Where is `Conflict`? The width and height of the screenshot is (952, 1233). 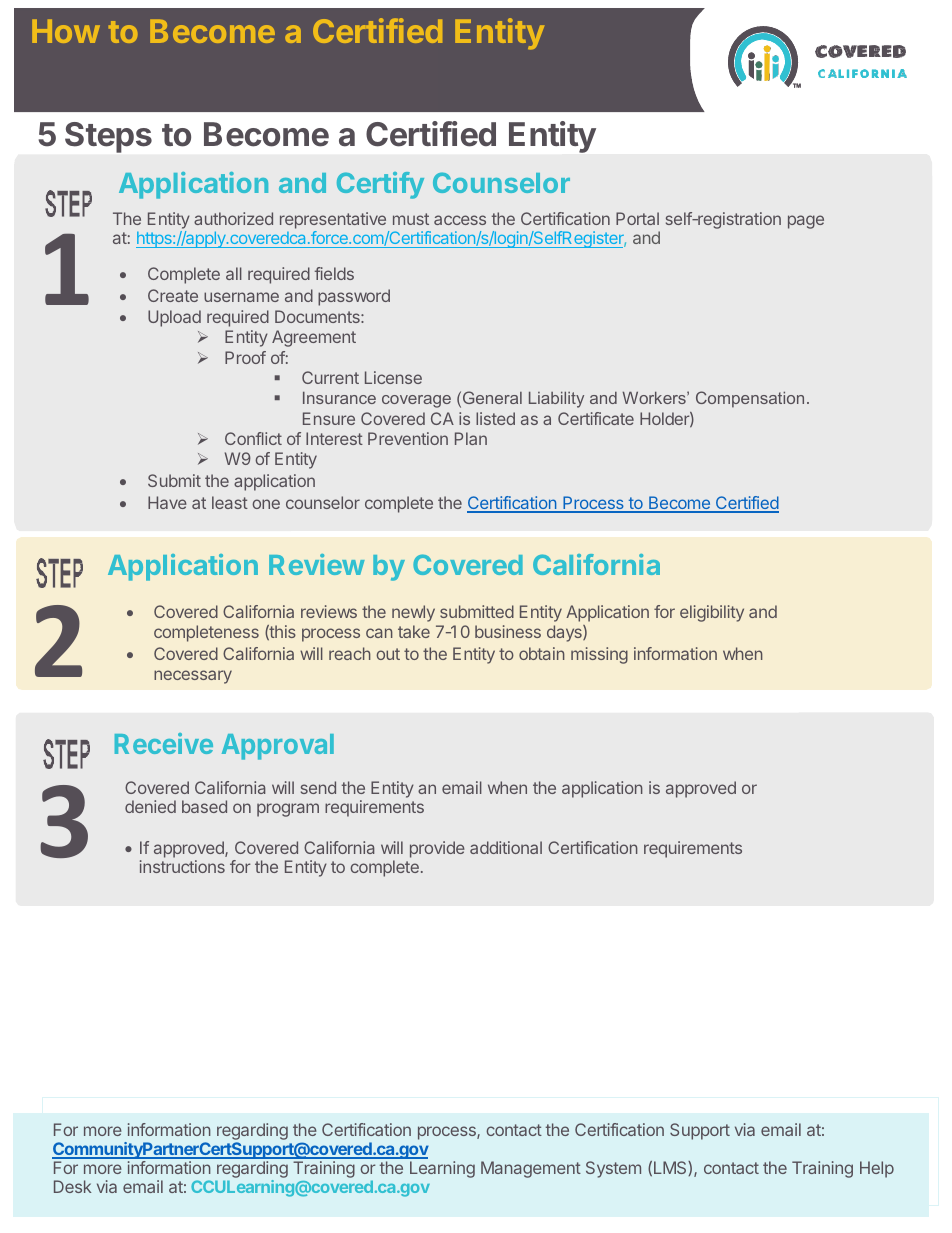
Conflict is located at coordinates (253, 438).
